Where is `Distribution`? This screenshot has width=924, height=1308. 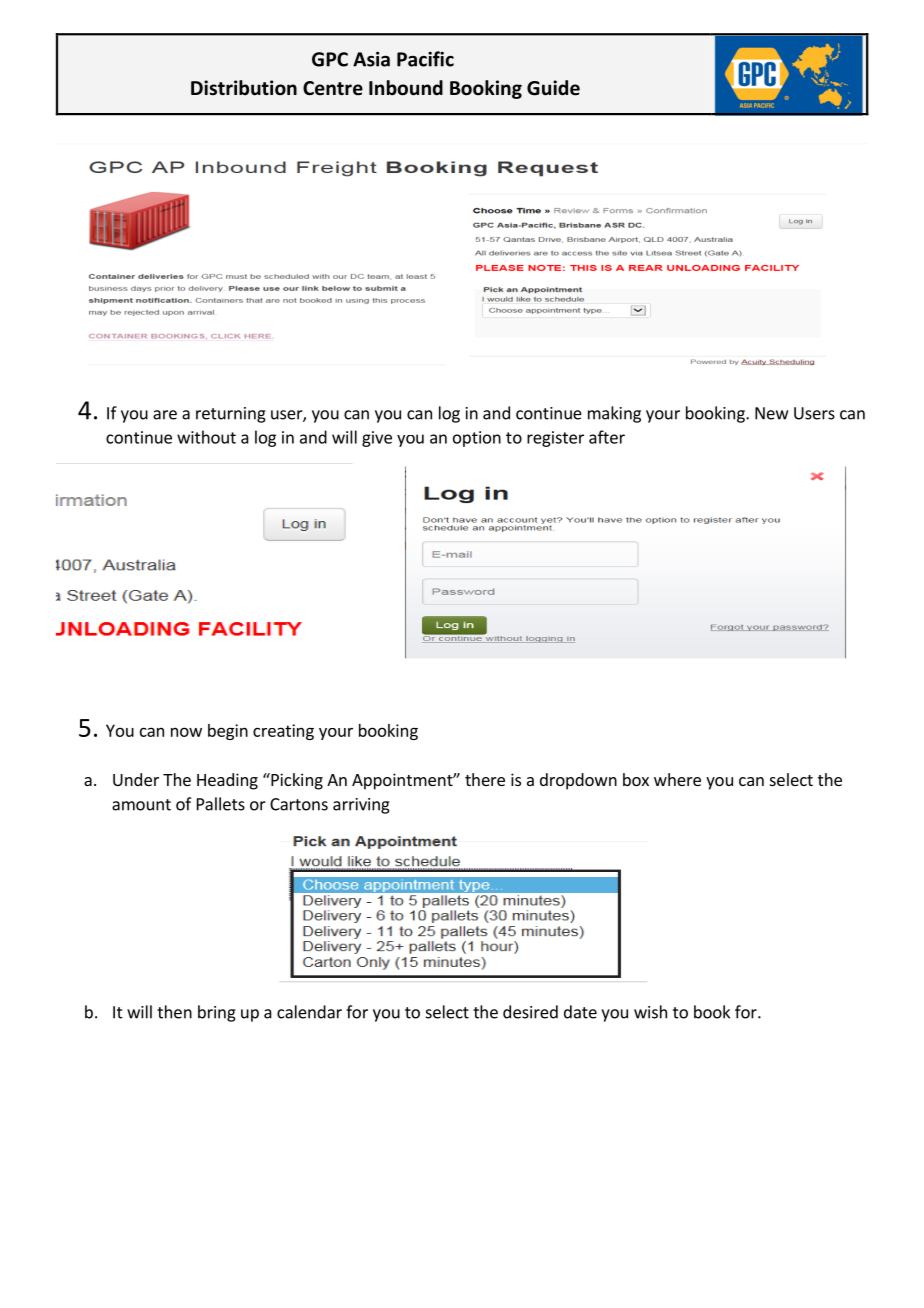
Distribution is located at coordinates (244, 88).
